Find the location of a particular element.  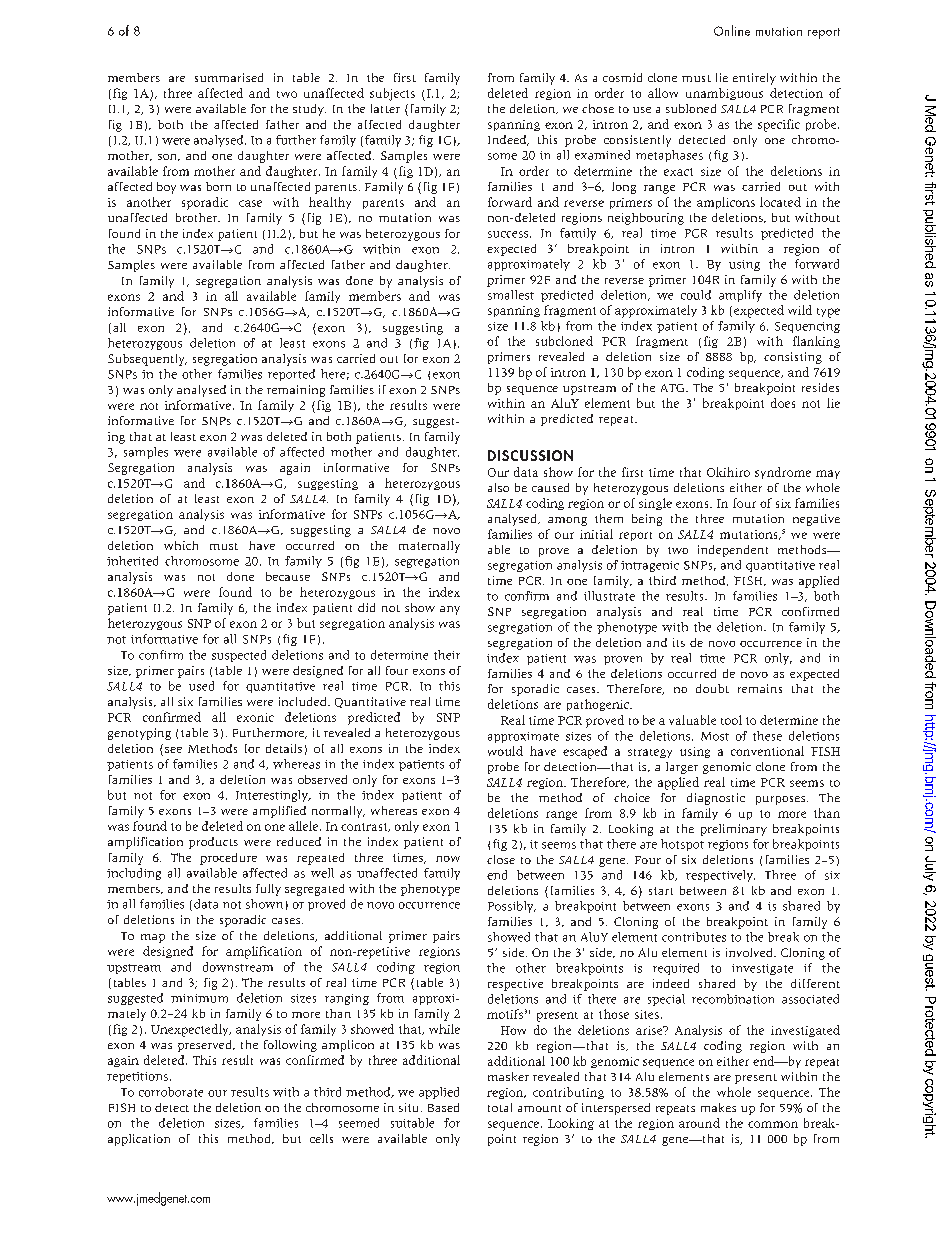

study is located at coordinates (309, 110).
